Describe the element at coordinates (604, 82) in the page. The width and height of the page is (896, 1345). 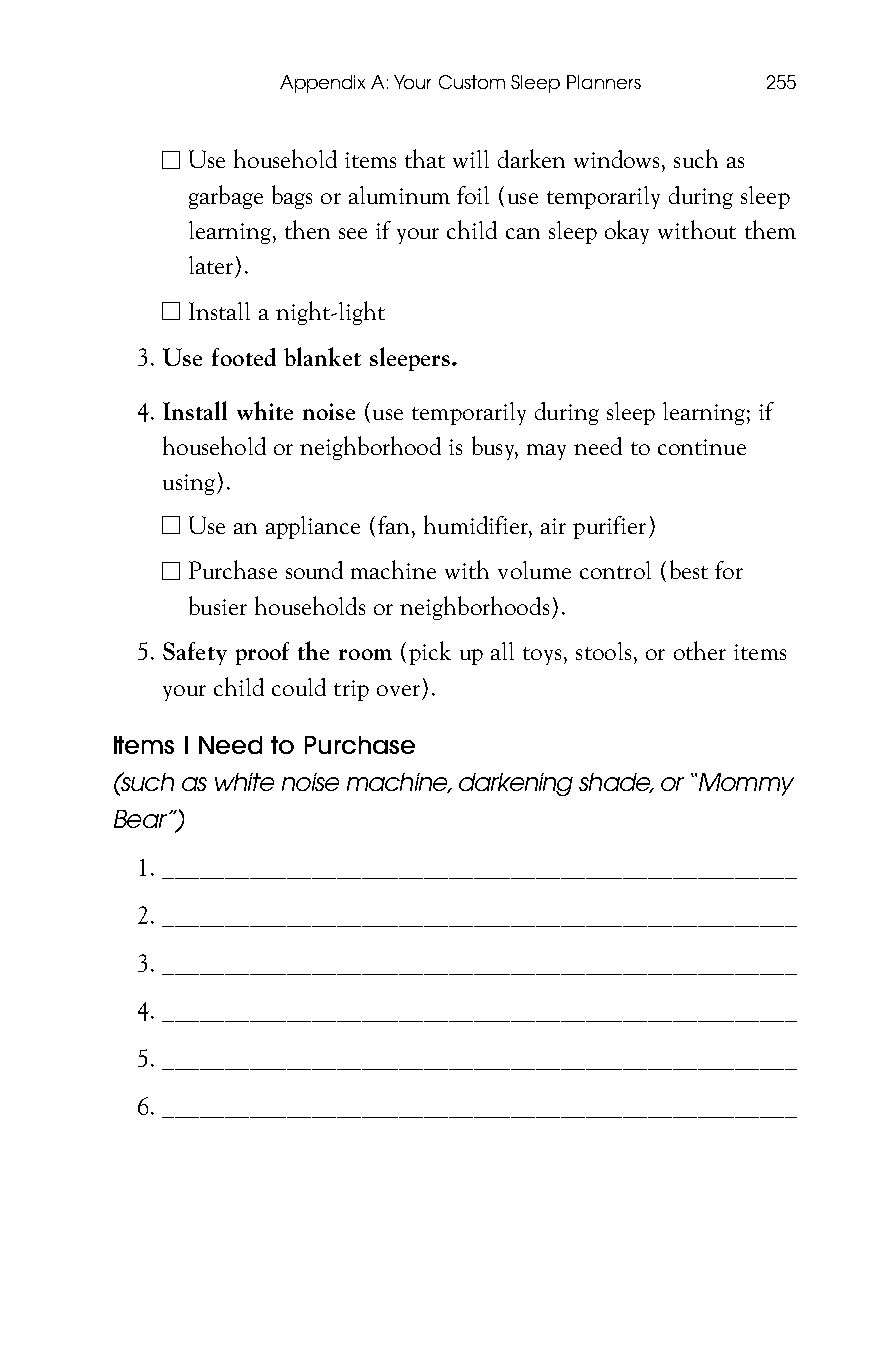
I see `Planners` at that location.
